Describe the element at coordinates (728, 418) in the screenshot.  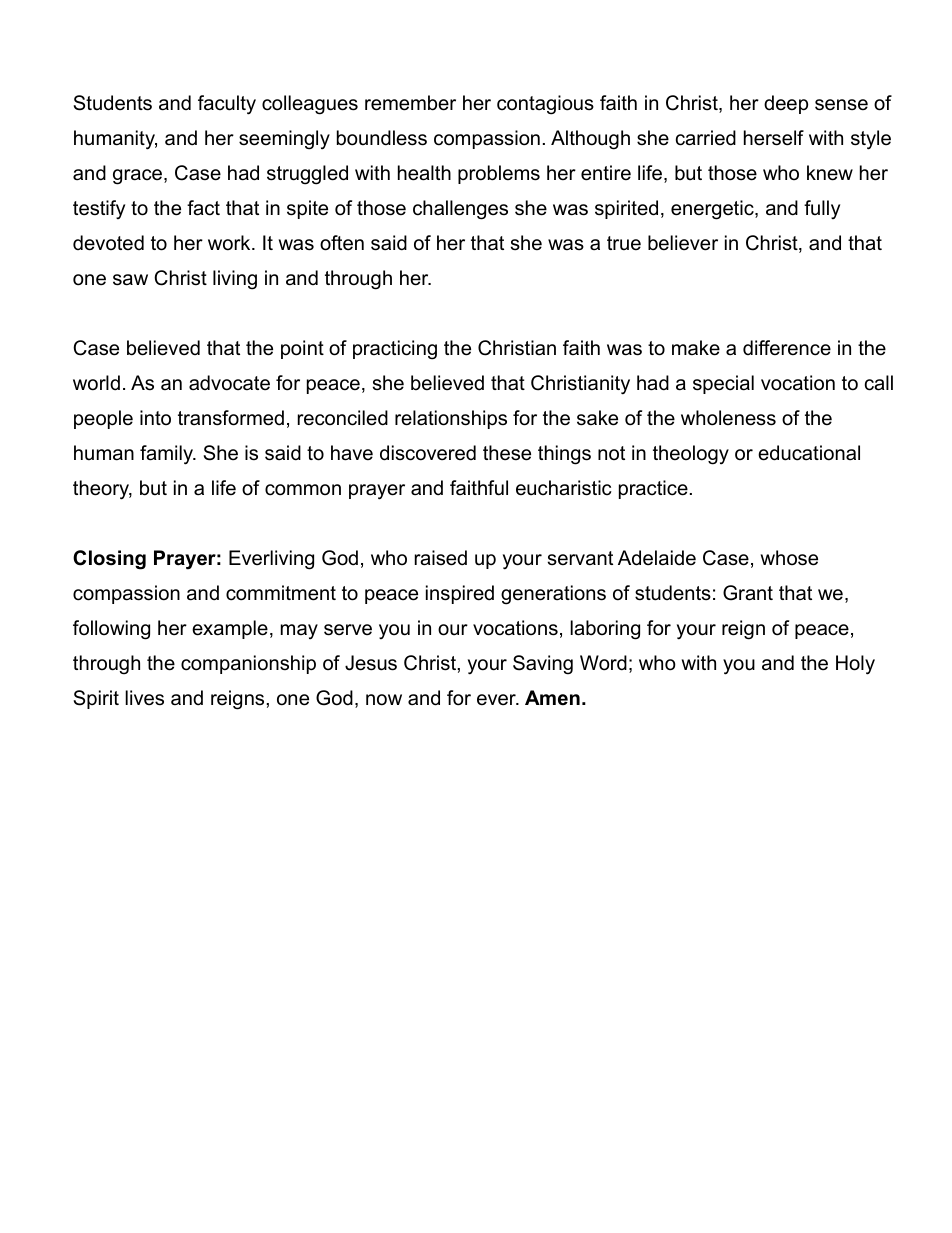
I see `wholeness` at that location.
